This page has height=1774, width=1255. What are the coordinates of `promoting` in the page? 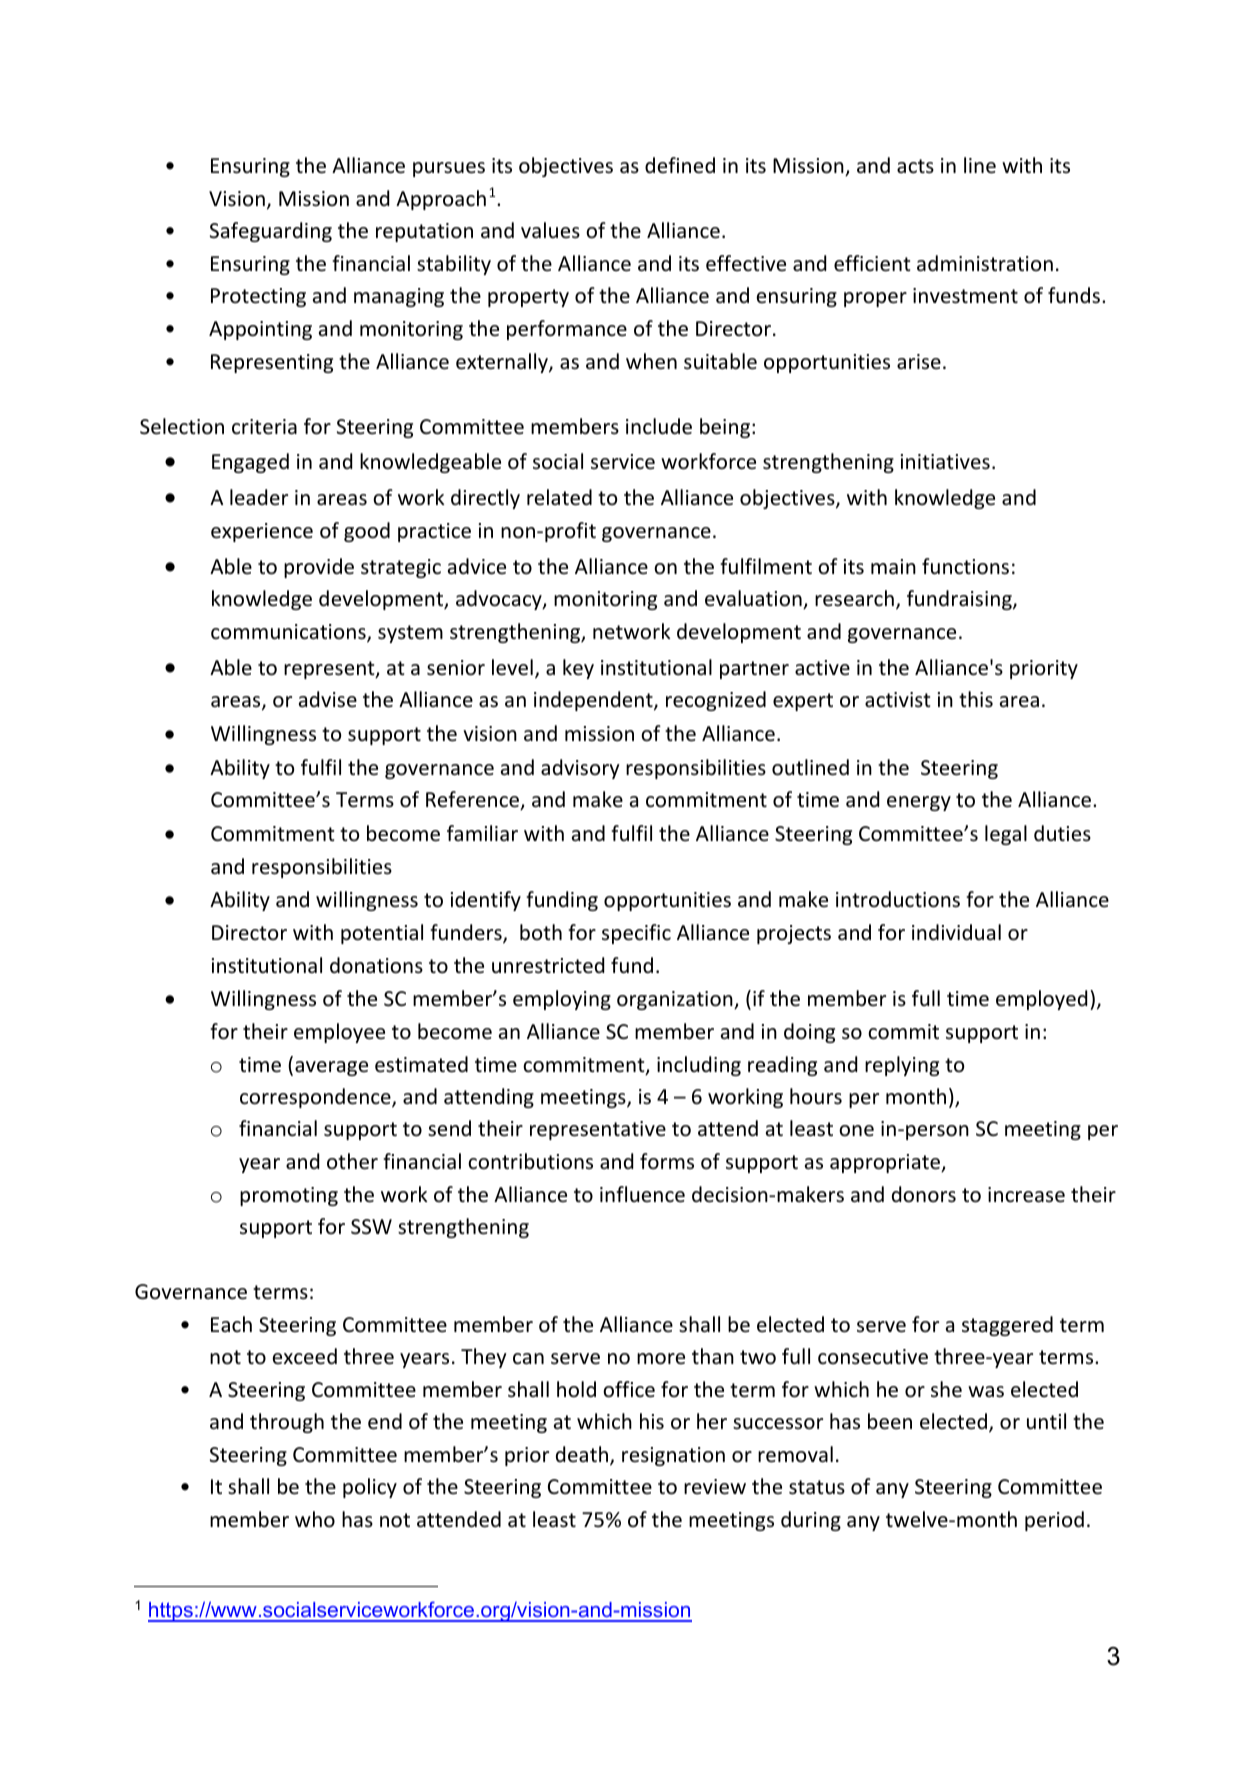 It's located at (289, 1196).
